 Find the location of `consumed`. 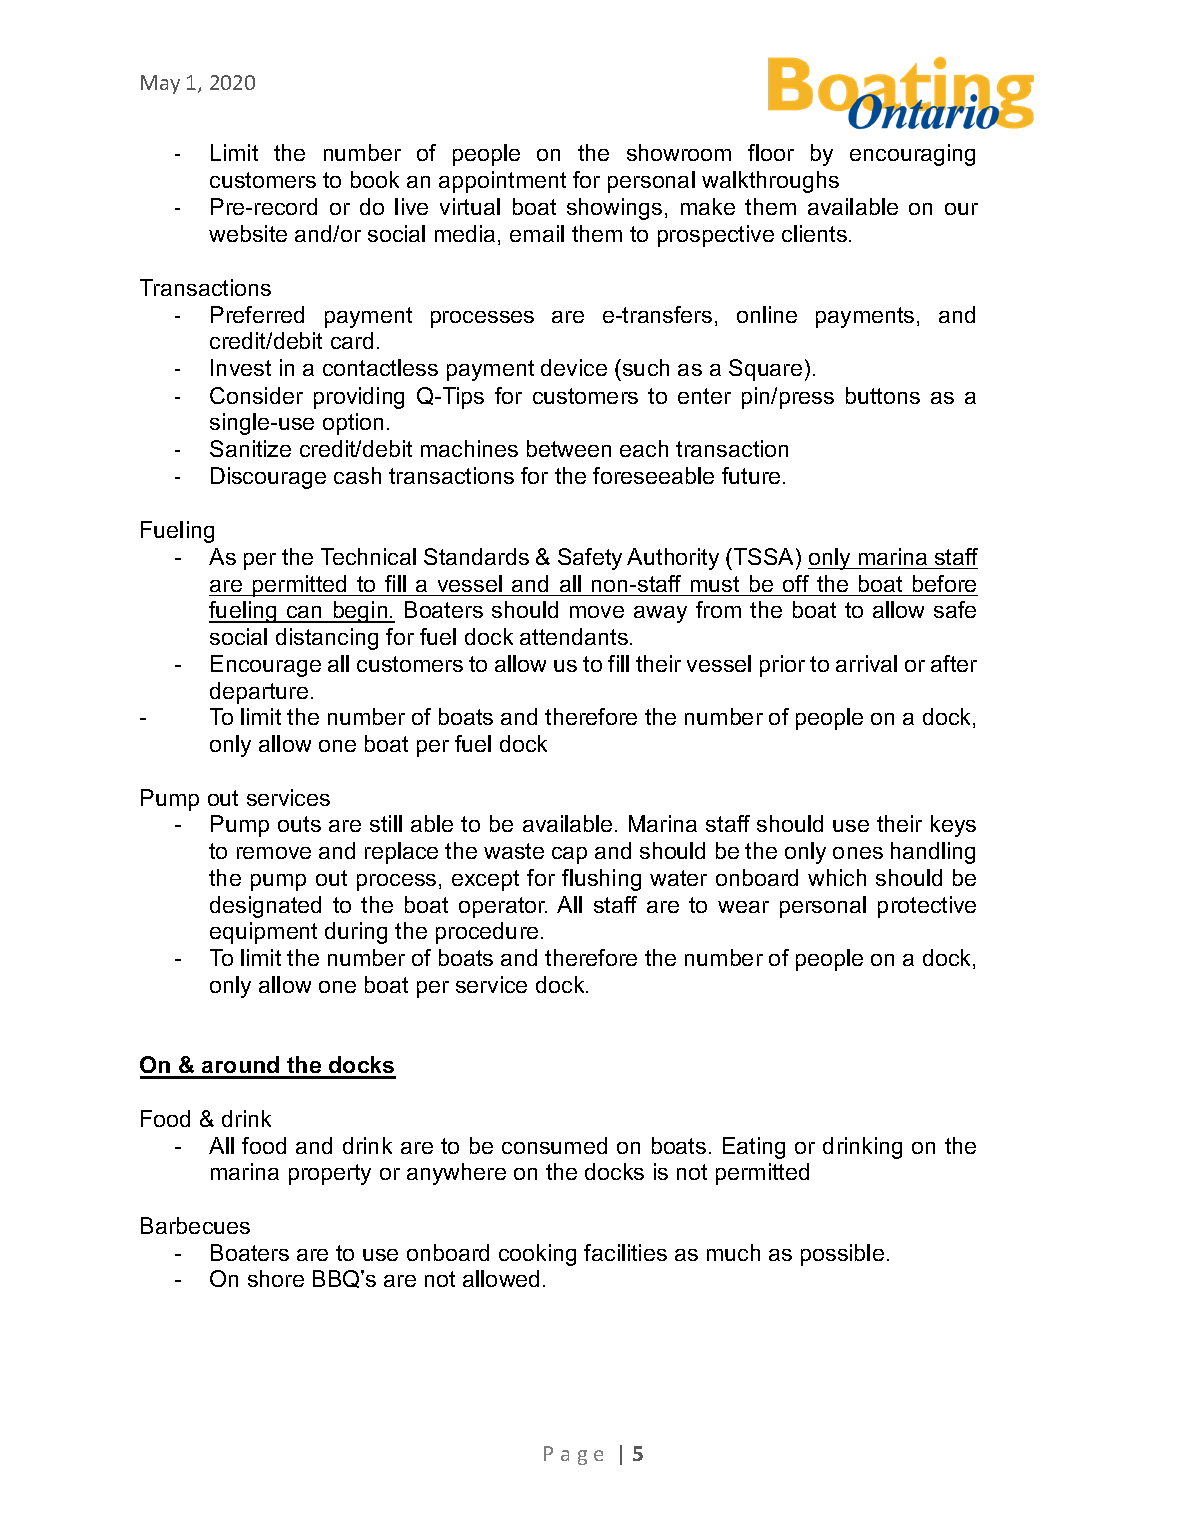

consumed is located at coordinates (554, 1145).
